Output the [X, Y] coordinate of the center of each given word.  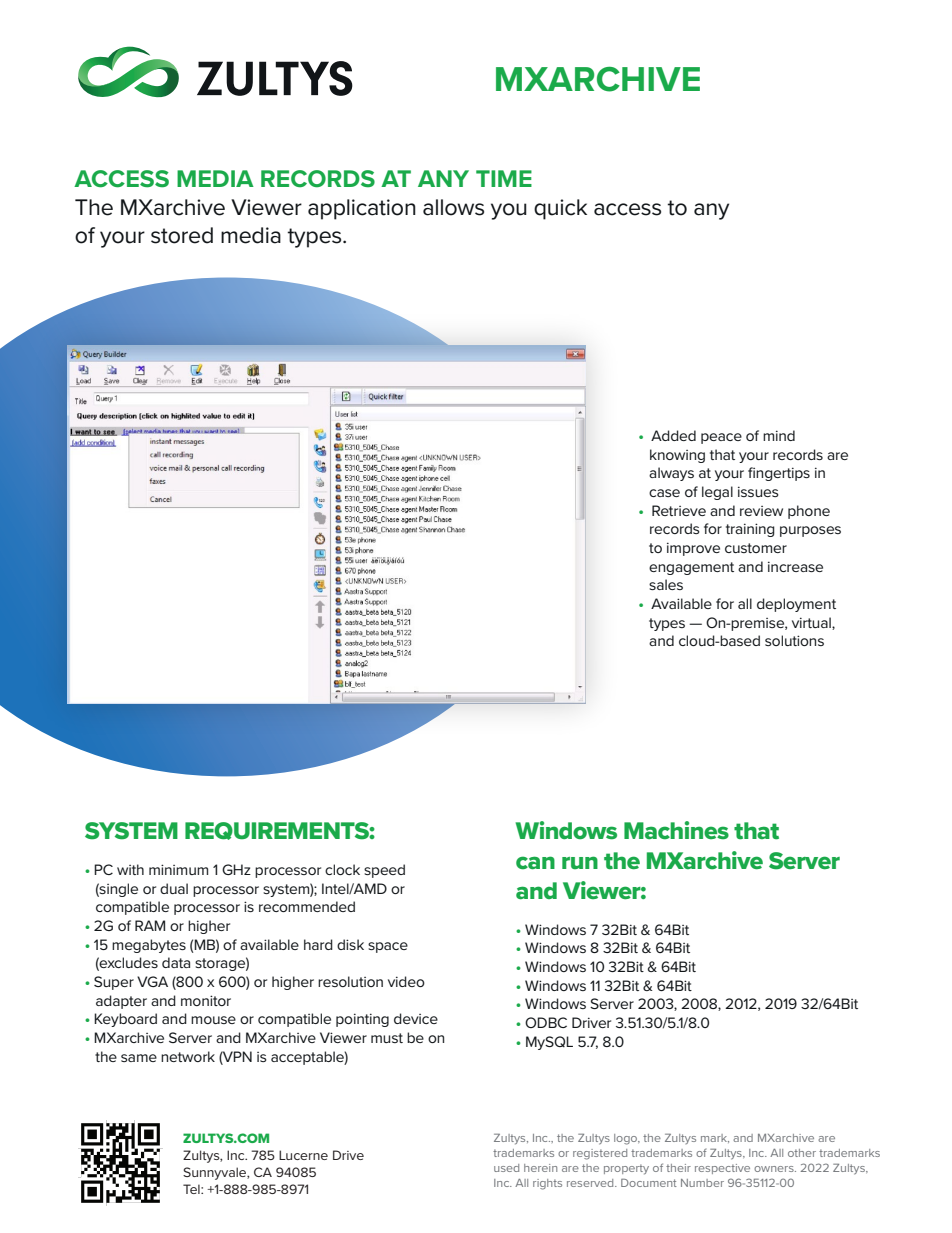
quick [560, 209]
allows [453, 207]
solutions [794, 640]
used [506, 1168]
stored [182, 235]
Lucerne [303, 1155]
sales [666, 584]
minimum [178, 869]
